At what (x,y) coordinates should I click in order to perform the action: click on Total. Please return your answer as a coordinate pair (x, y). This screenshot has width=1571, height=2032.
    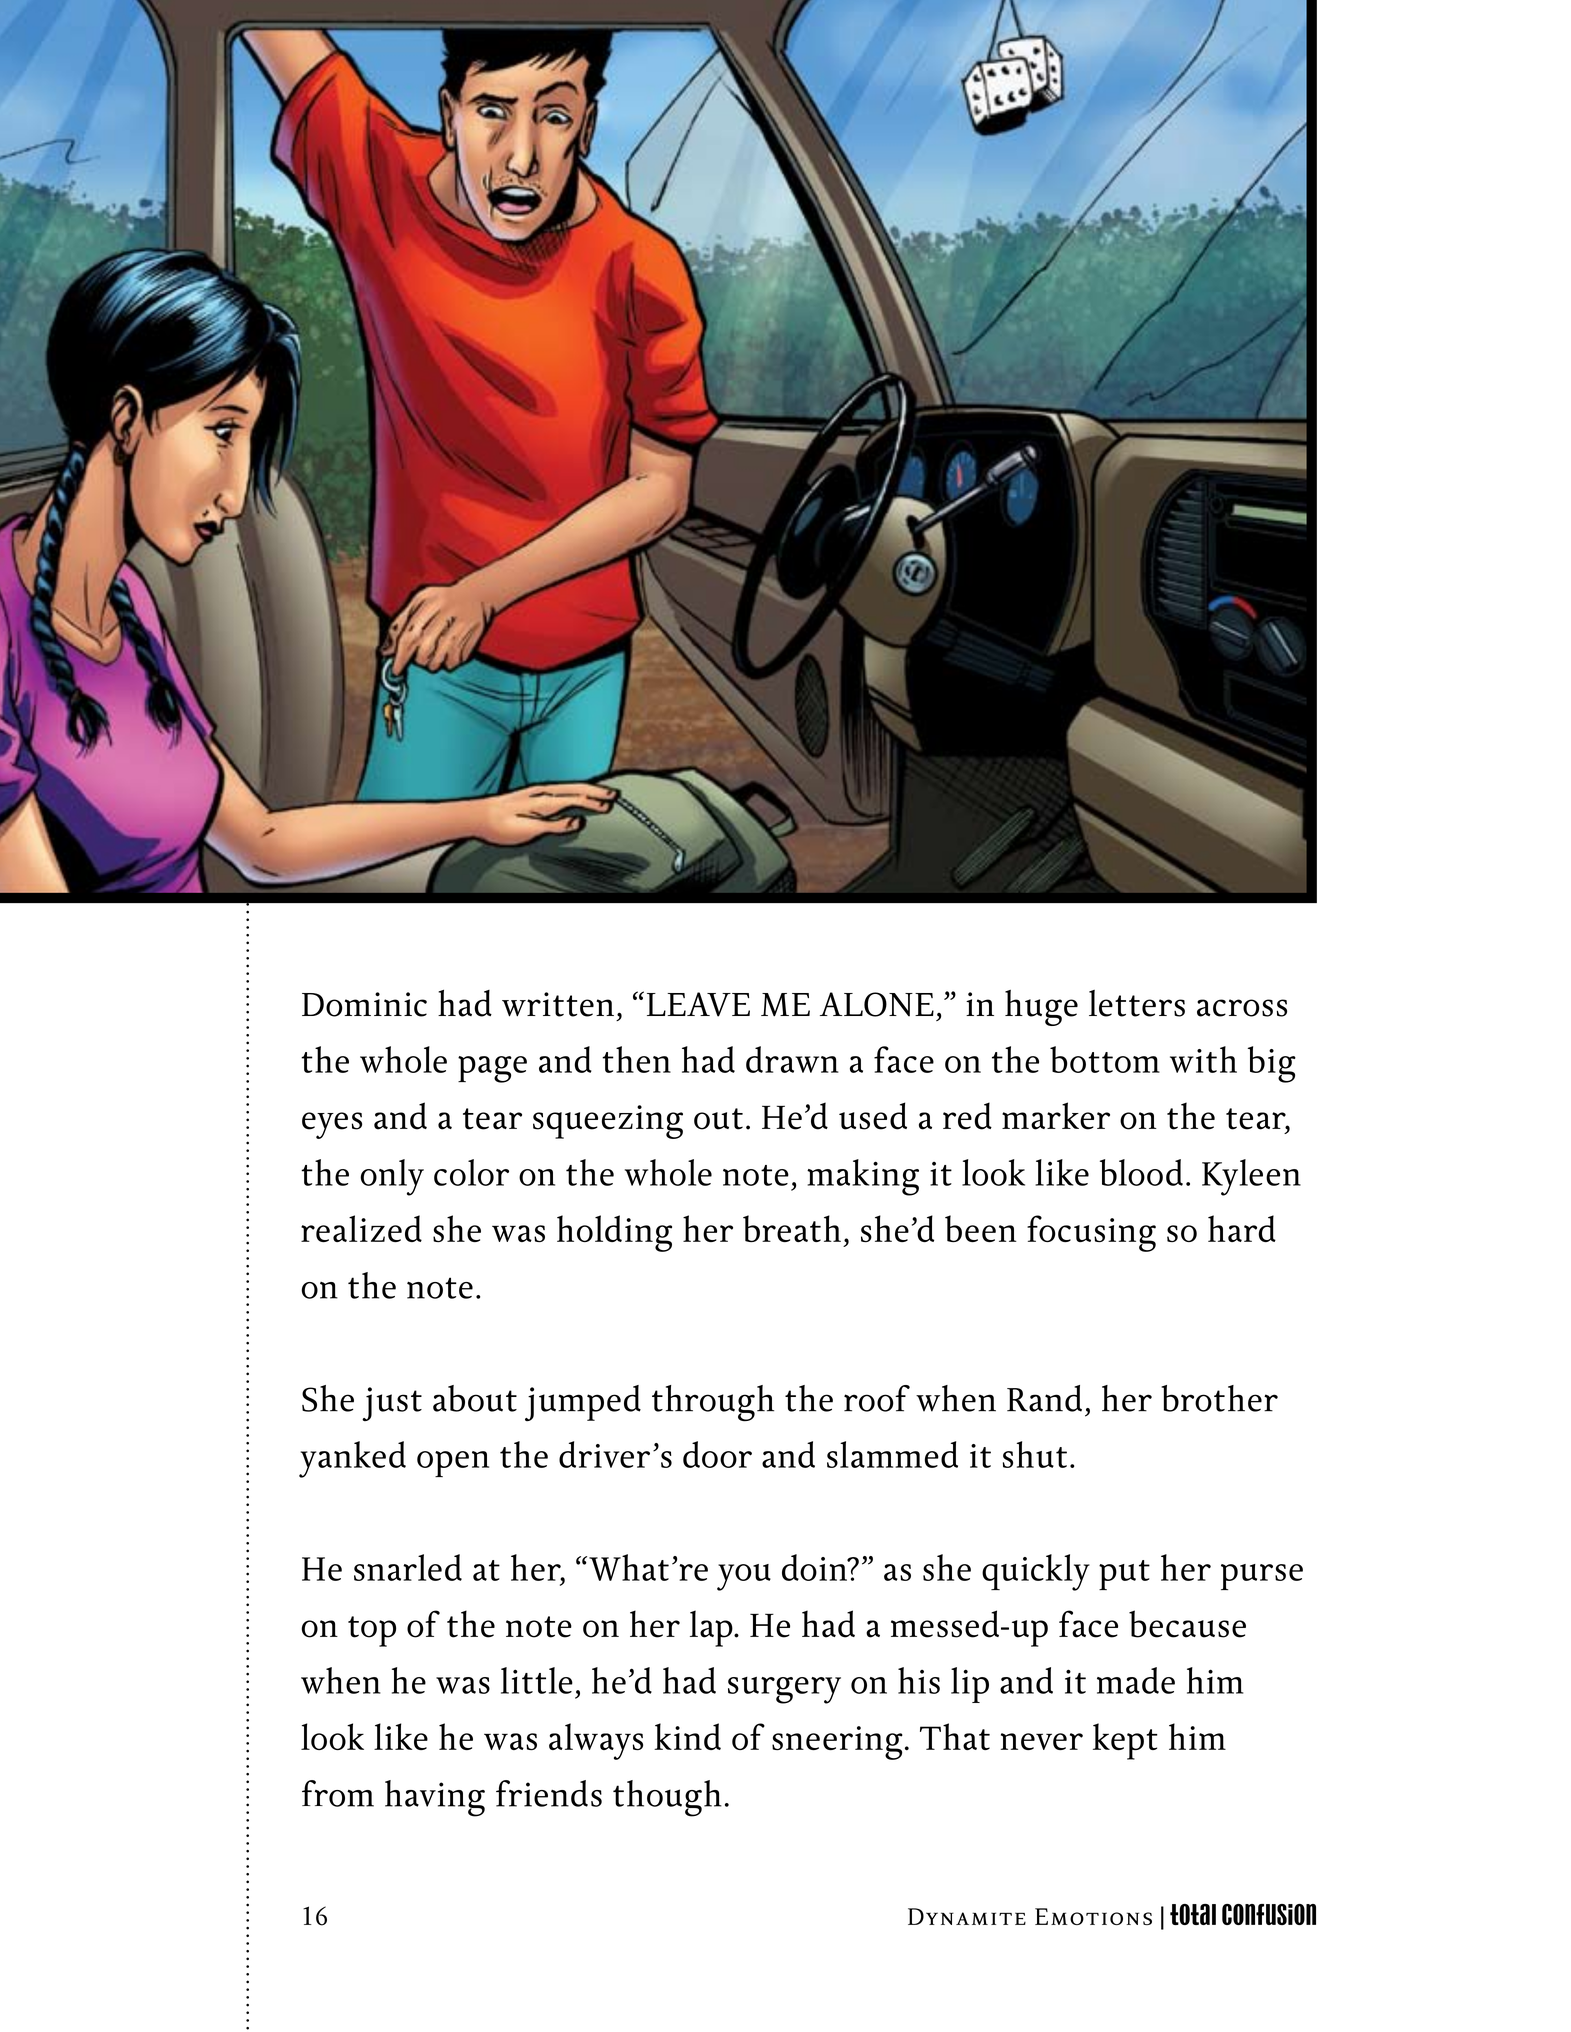
    Looking at the image, I should click on (1193, 1914).
